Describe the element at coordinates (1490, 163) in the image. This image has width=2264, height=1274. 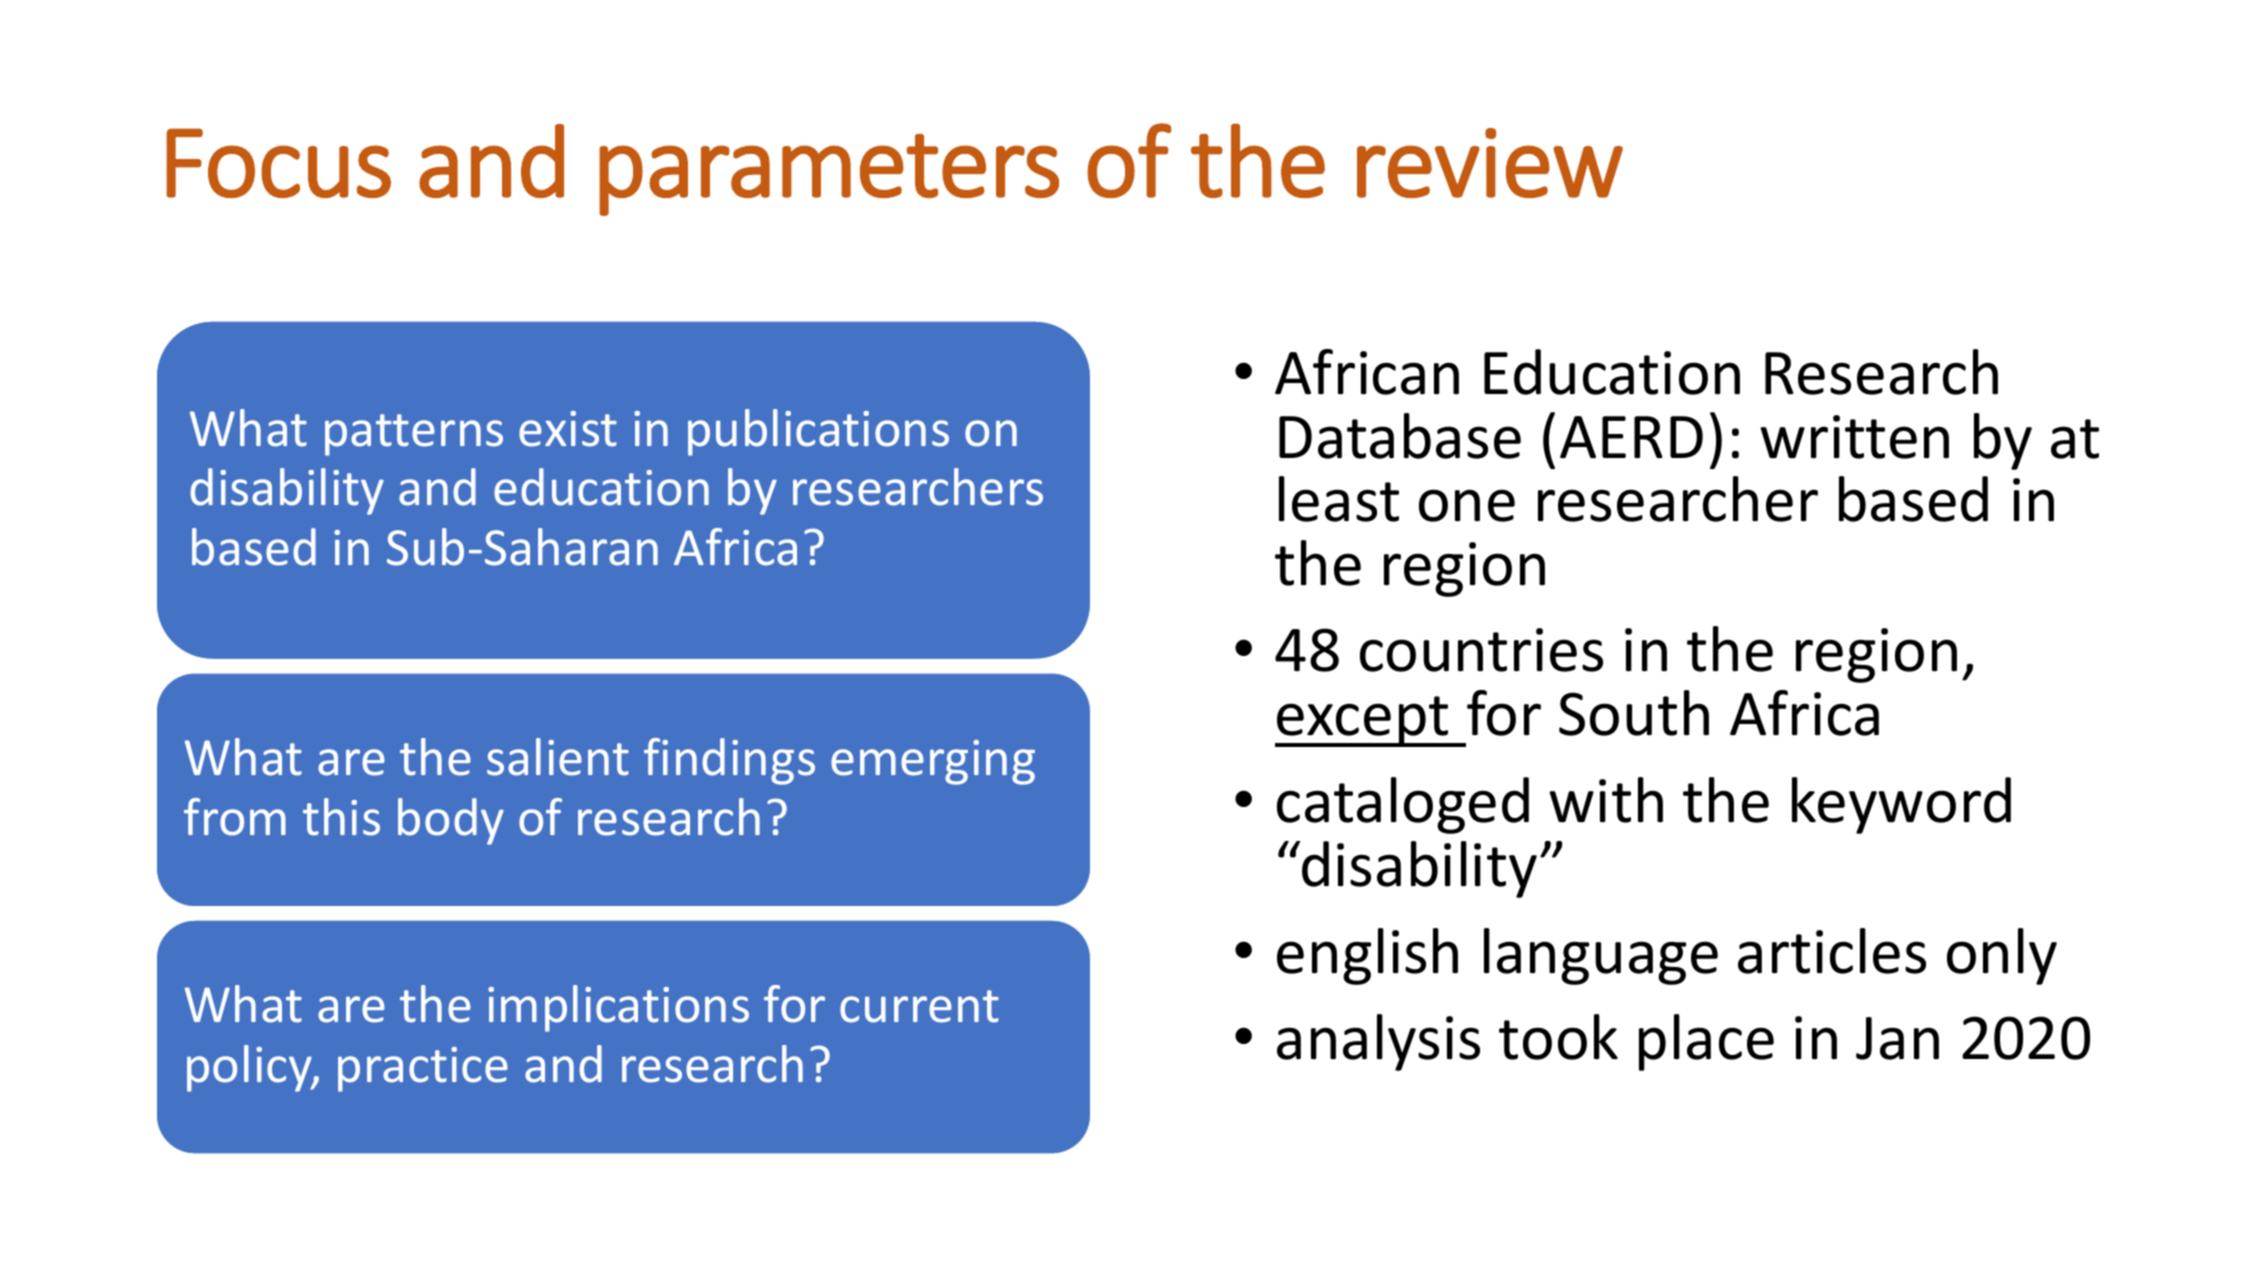
I see `review` at that location.
